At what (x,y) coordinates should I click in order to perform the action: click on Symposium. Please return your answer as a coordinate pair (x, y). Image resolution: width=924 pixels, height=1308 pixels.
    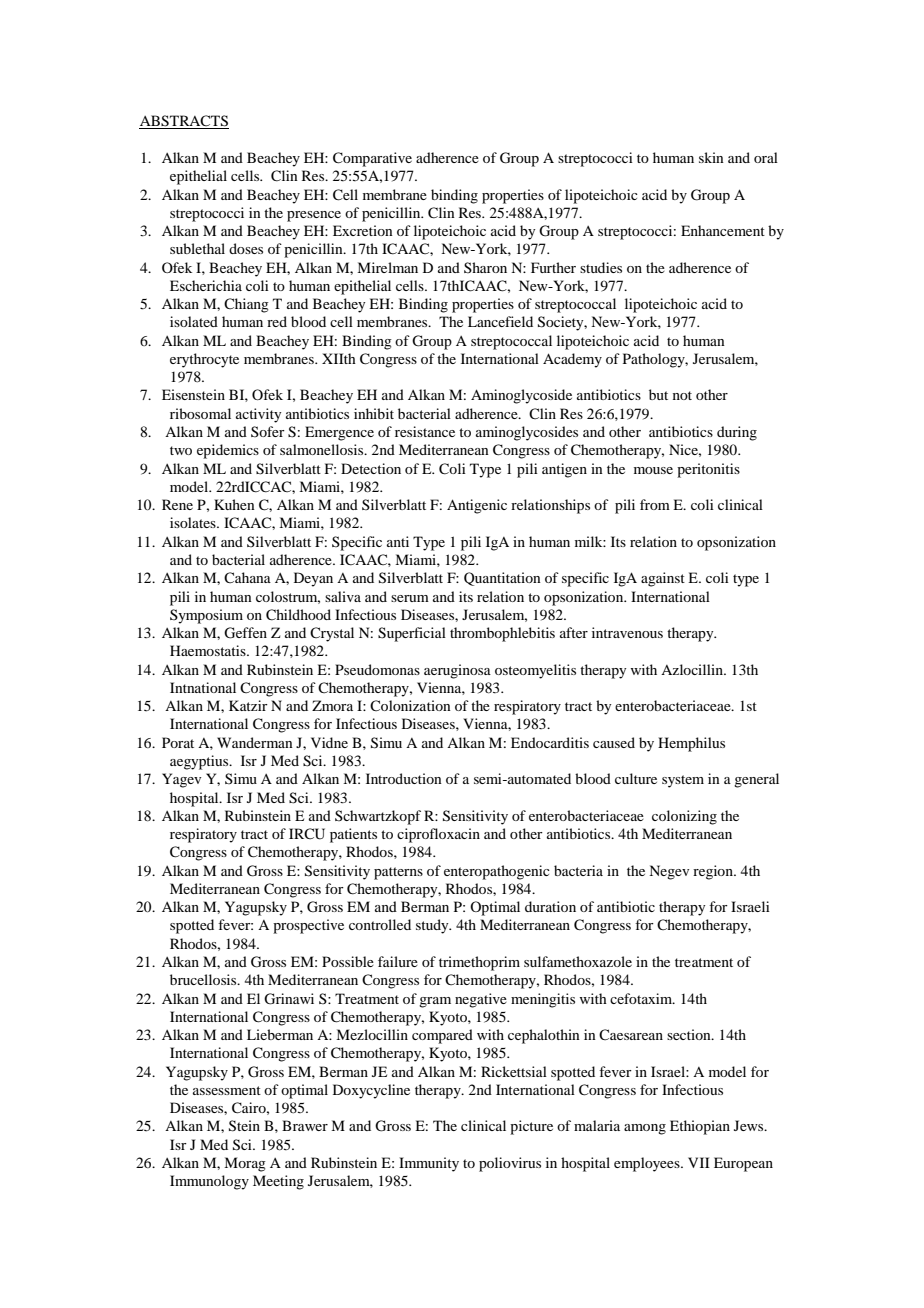
    Looking at the image, I should click on (206, 616).
